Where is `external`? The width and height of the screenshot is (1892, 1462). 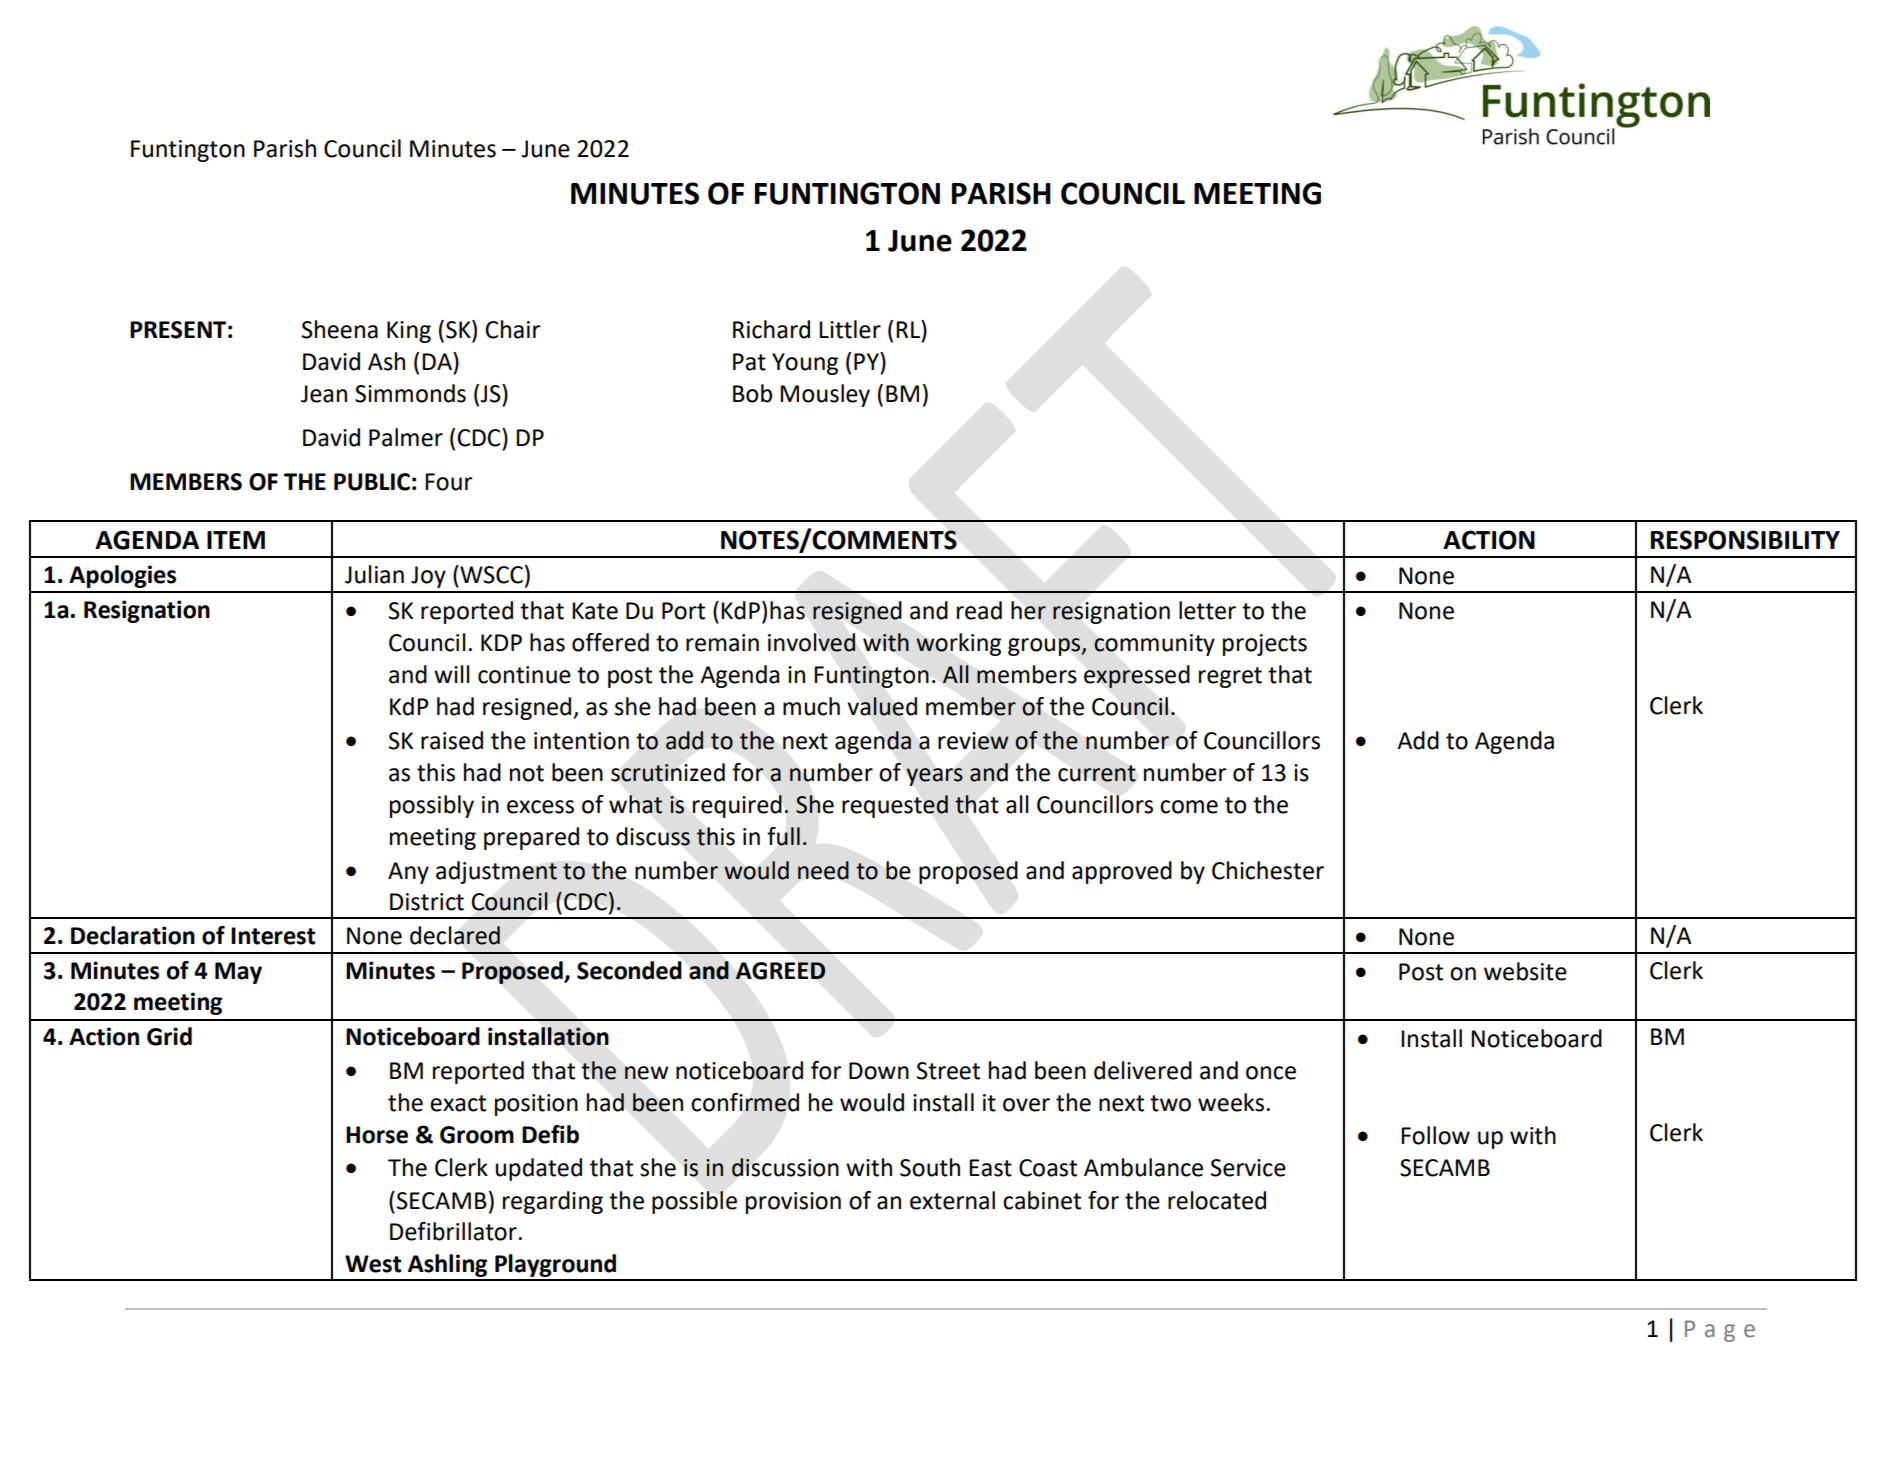
external is located at coordinates (952, 1200).
